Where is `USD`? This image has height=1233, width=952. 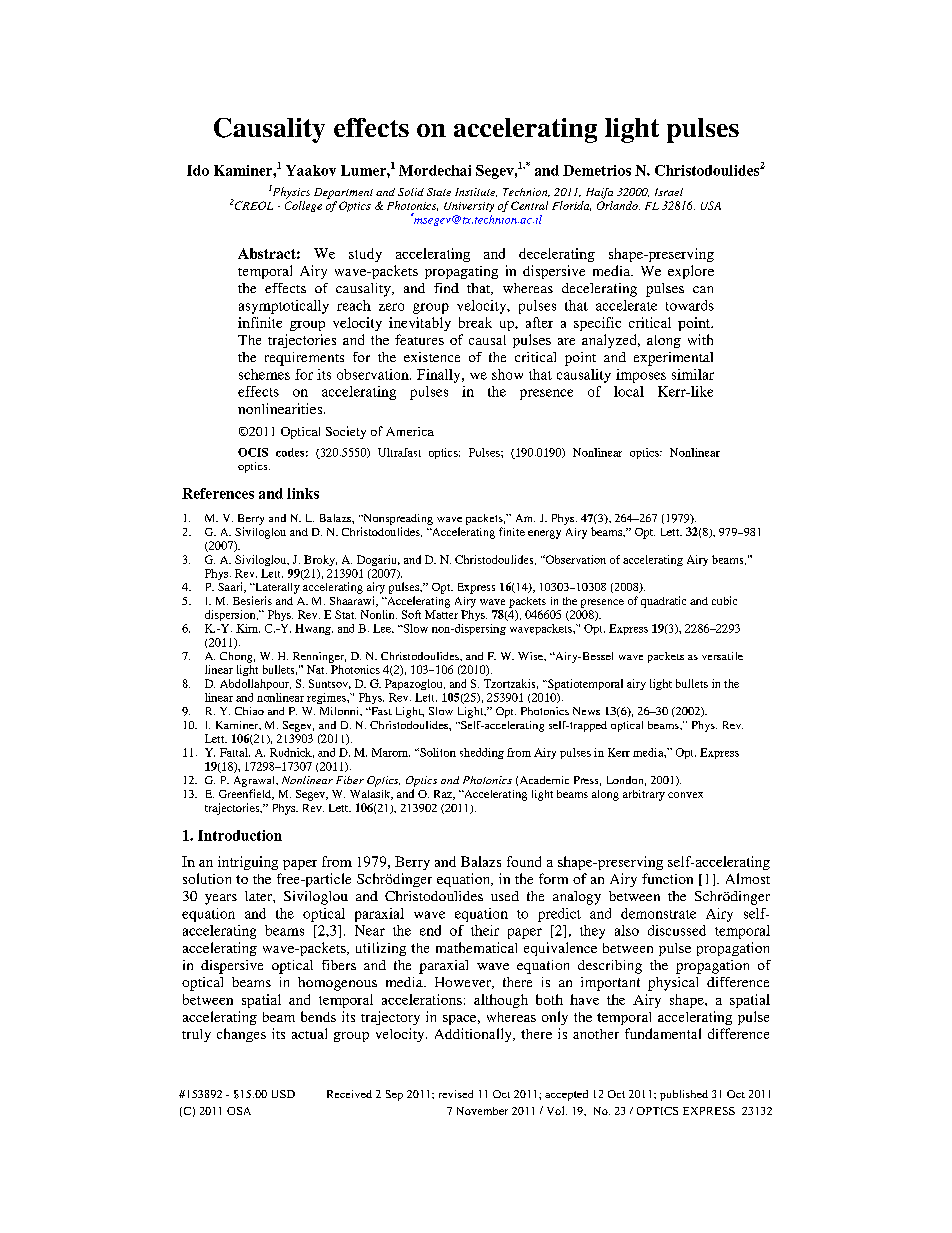
USD is located at coordinates (283, 1094).
